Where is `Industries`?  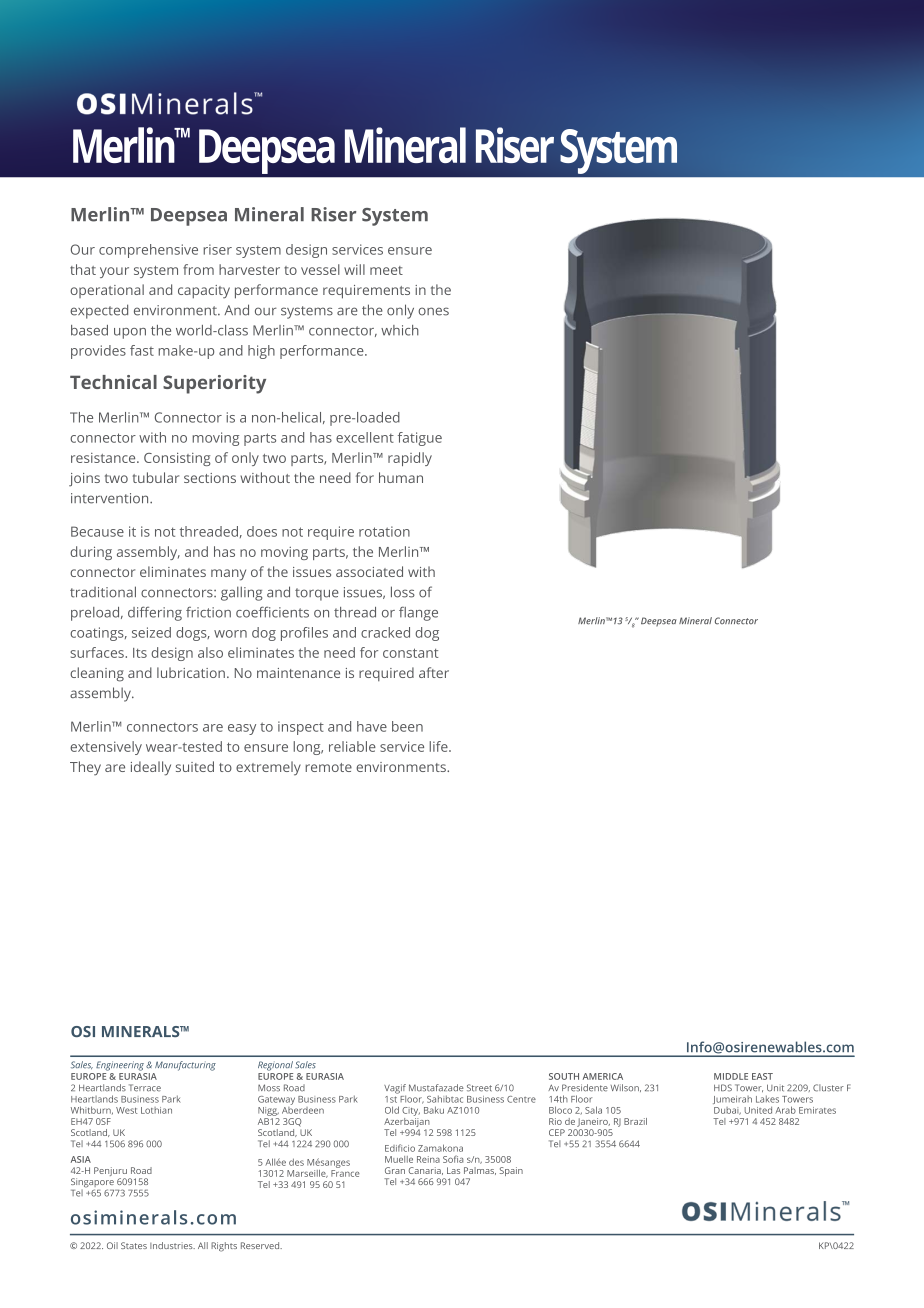
Industries is located at coordinates (172, 1245).
